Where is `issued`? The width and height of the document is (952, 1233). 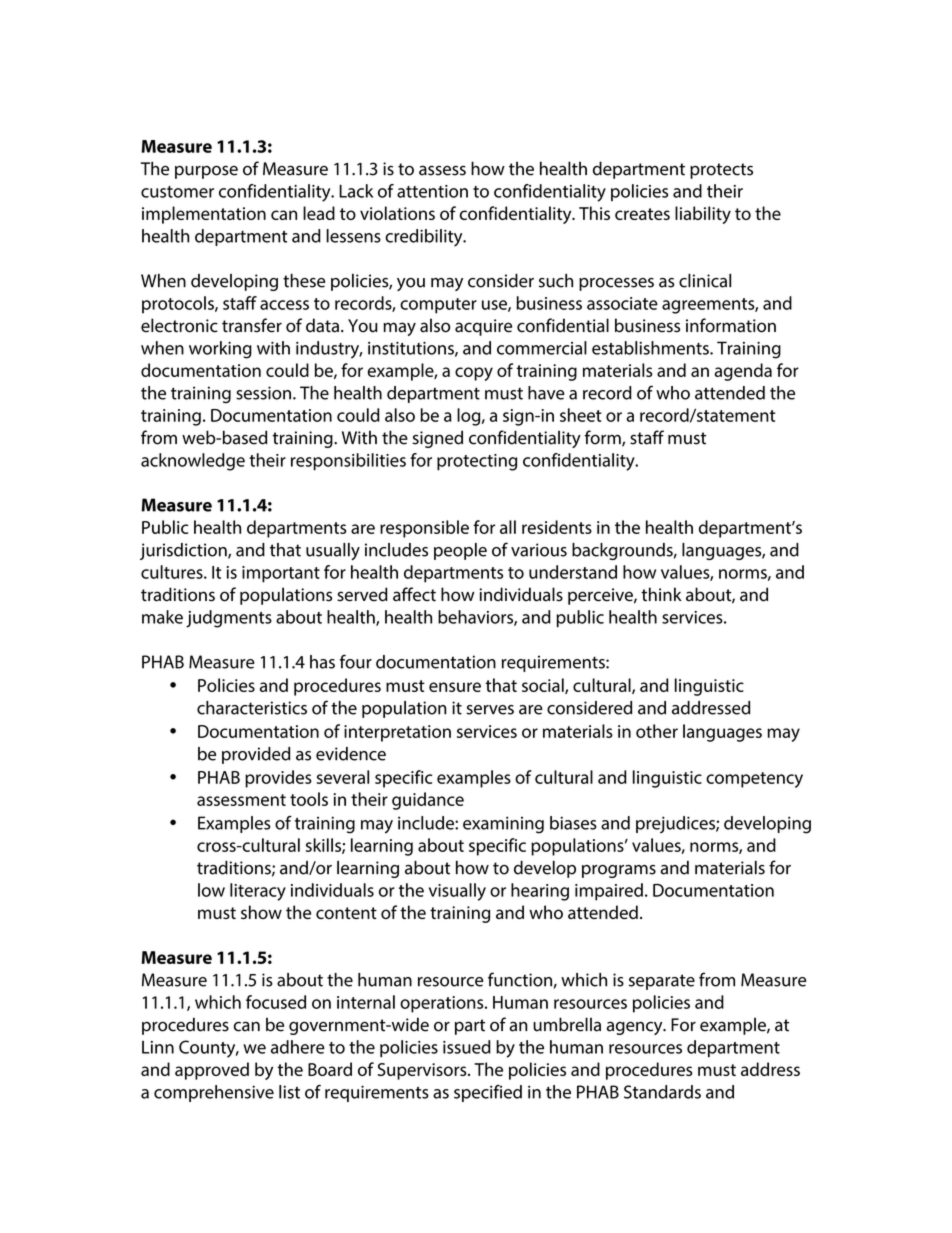
issued is located at coordinates (467, 1047).
